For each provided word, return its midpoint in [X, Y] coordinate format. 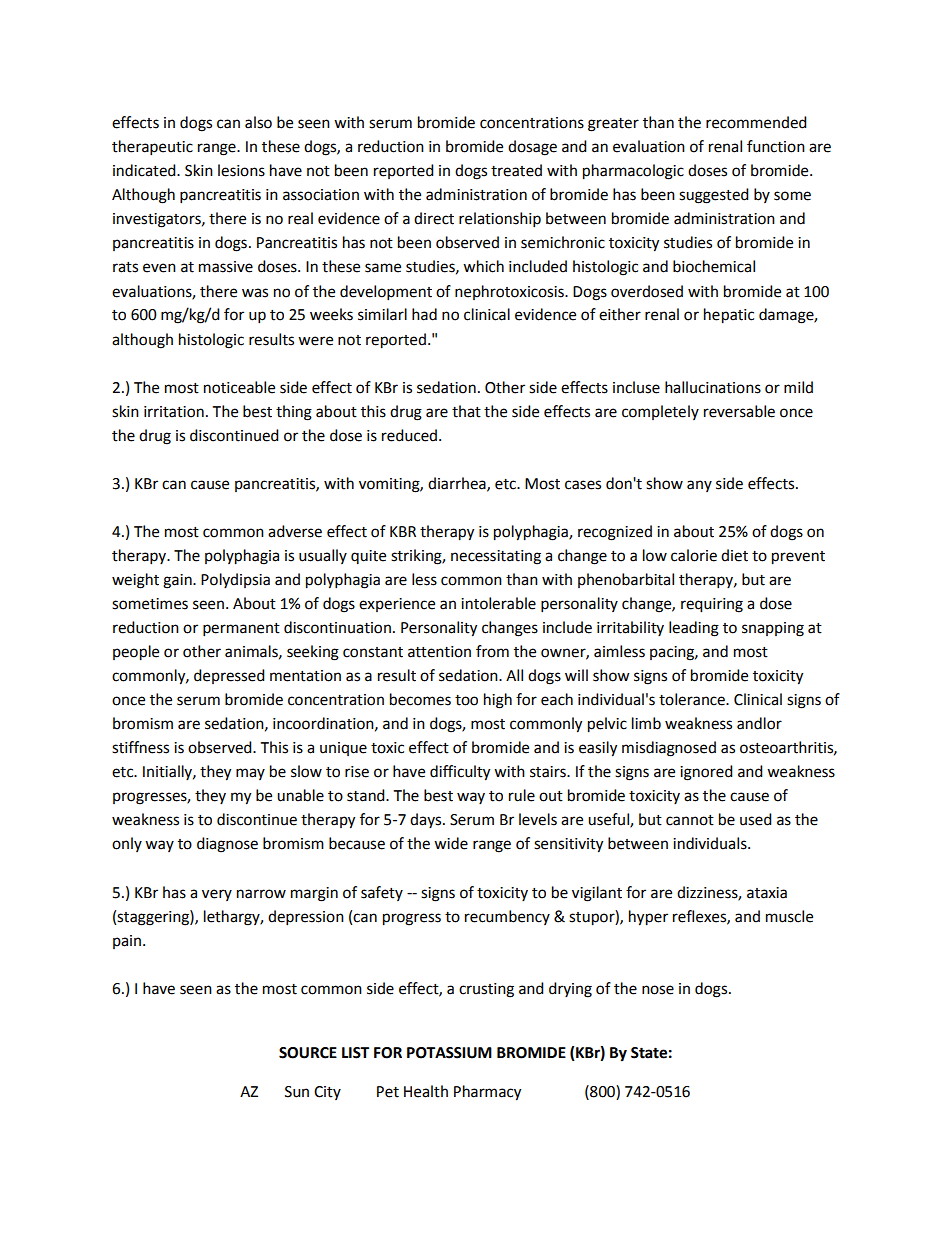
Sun [297, 1092]
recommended [756, 122]
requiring [712, 605]
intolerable [498, 603]
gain [178, 581]
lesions [241, 170]
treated [516, 170]
